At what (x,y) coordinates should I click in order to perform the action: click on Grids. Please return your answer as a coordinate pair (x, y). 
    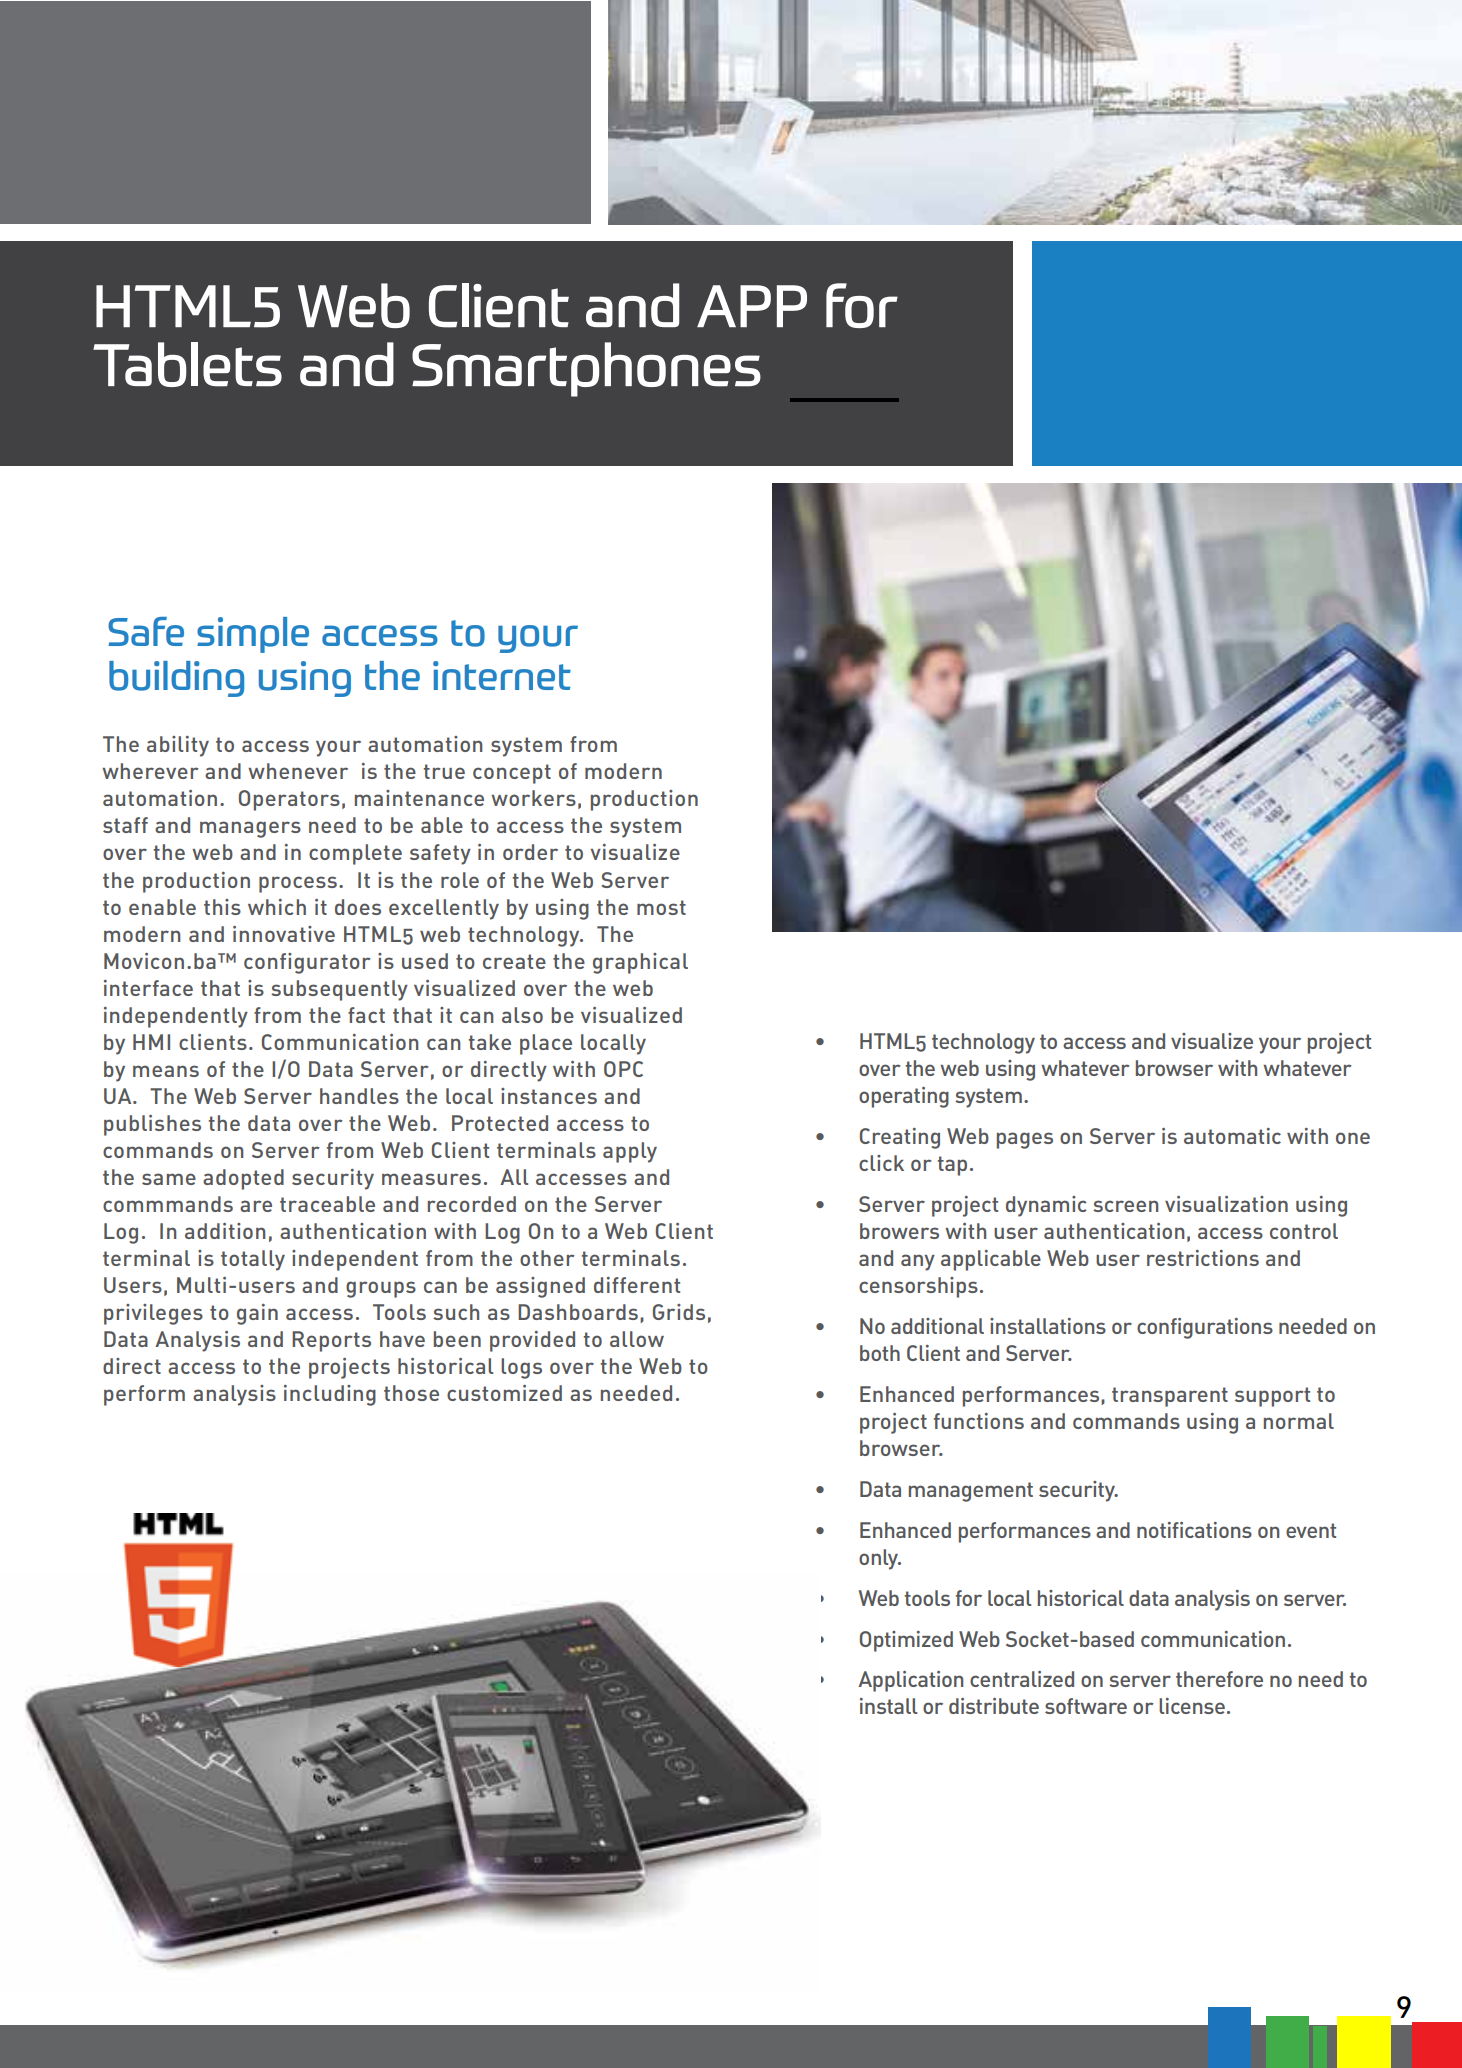
    Looking at the image, I should click on (679, 1312).
